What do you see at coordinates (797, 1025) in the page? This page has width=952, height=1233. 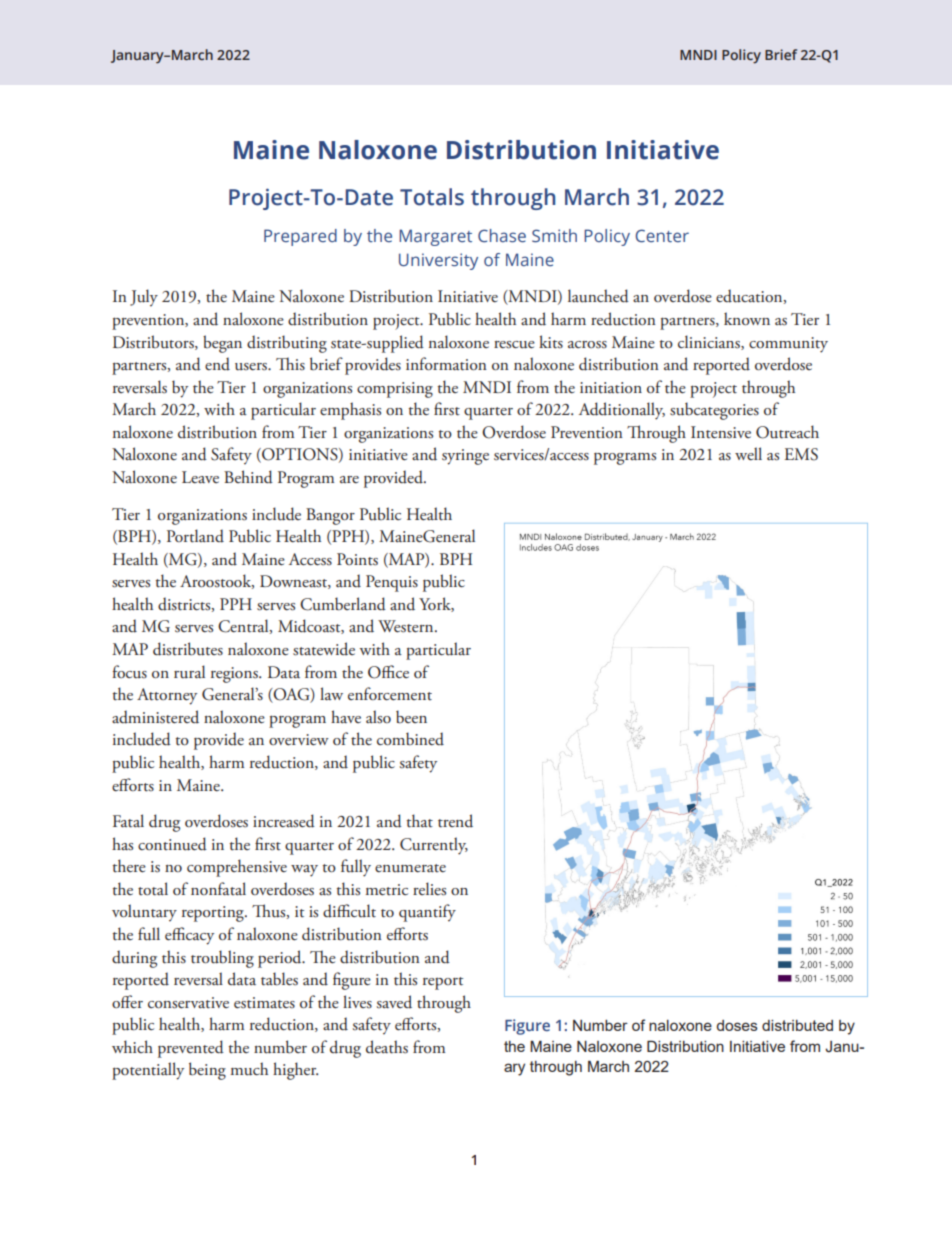 I see `distributed` at bounding box center [797, 1025].
